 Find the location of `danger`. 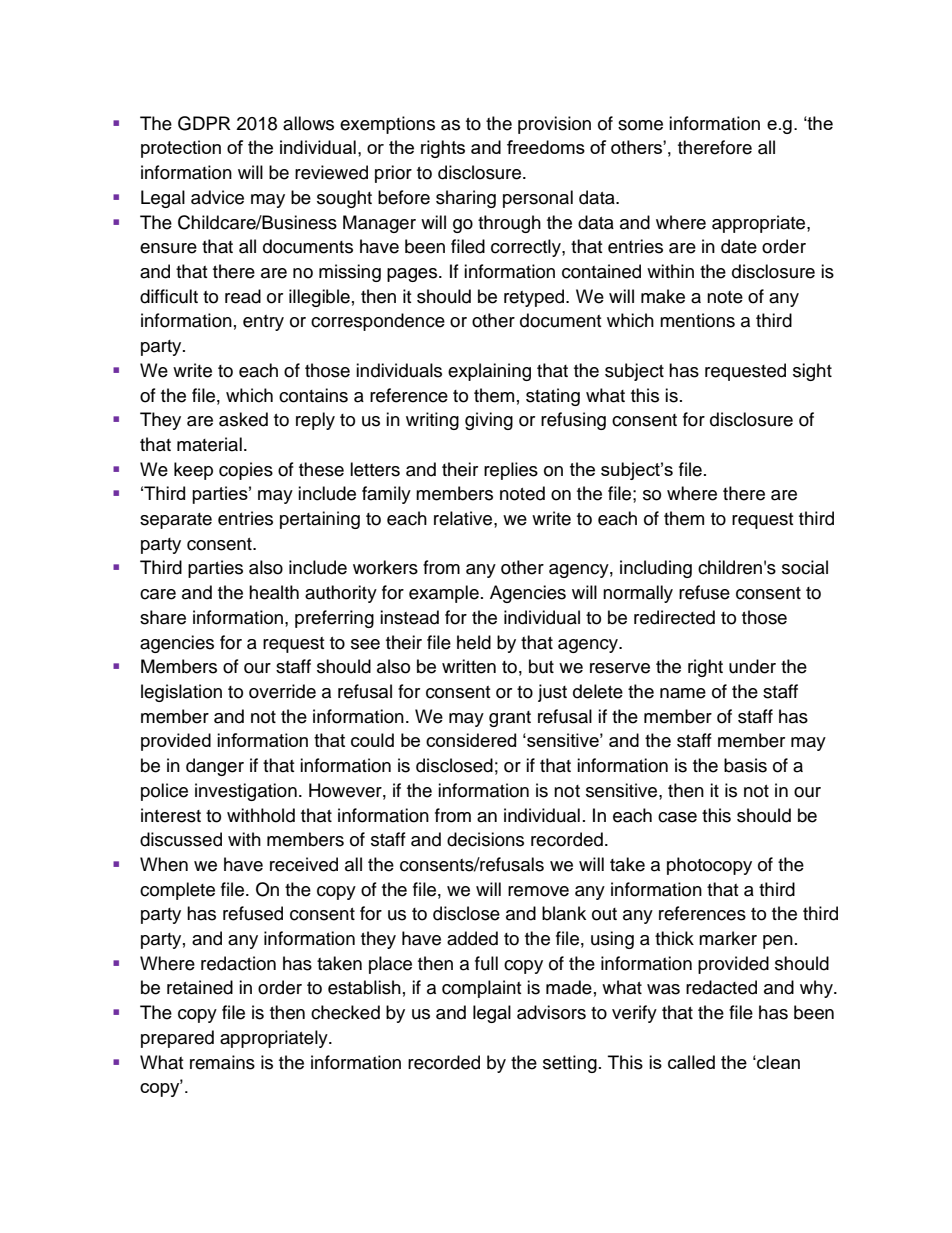

danger is located at coordinates (215, 767).
